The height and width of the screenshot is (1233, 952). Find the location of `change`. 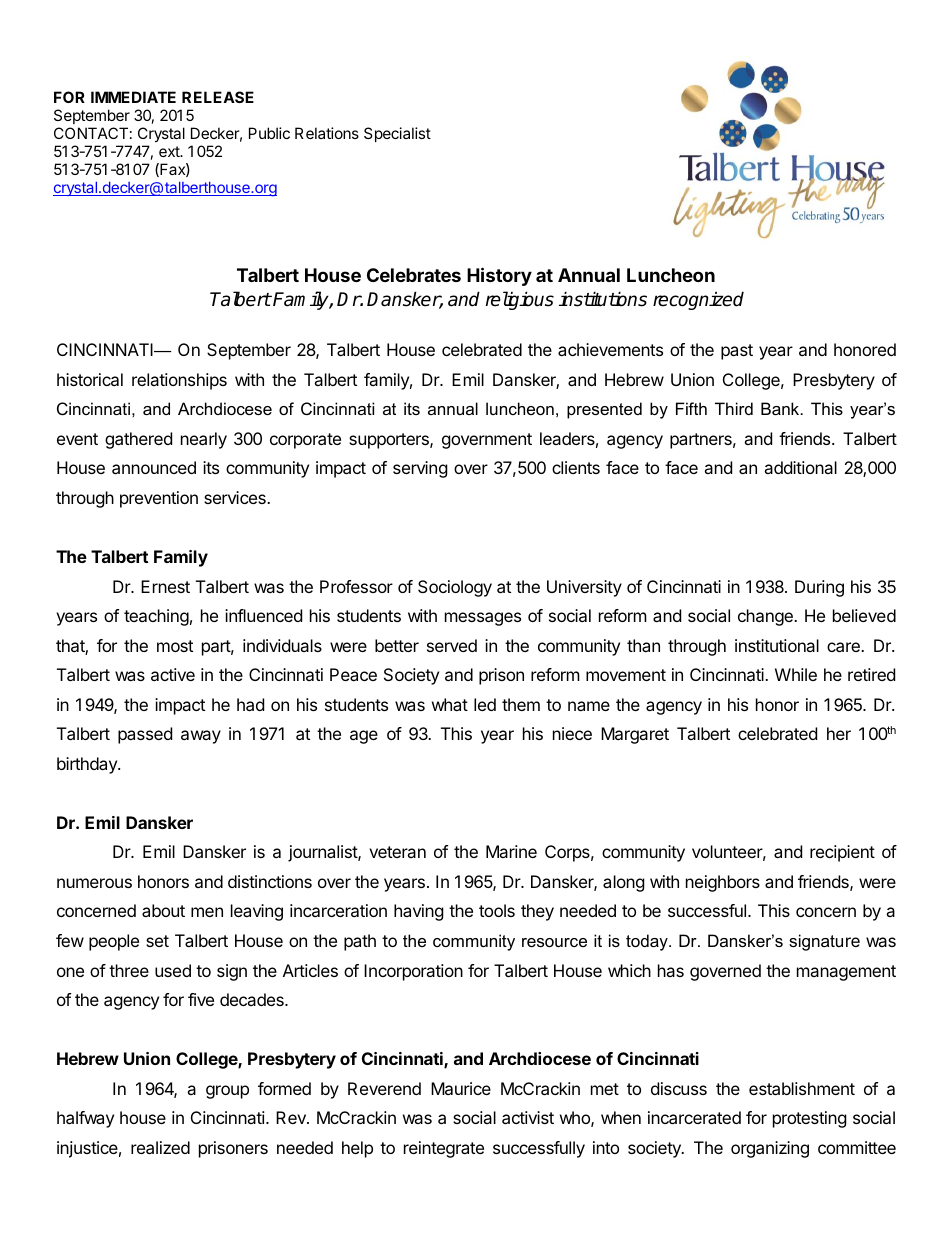

change is located at coordinates (766, 617).
